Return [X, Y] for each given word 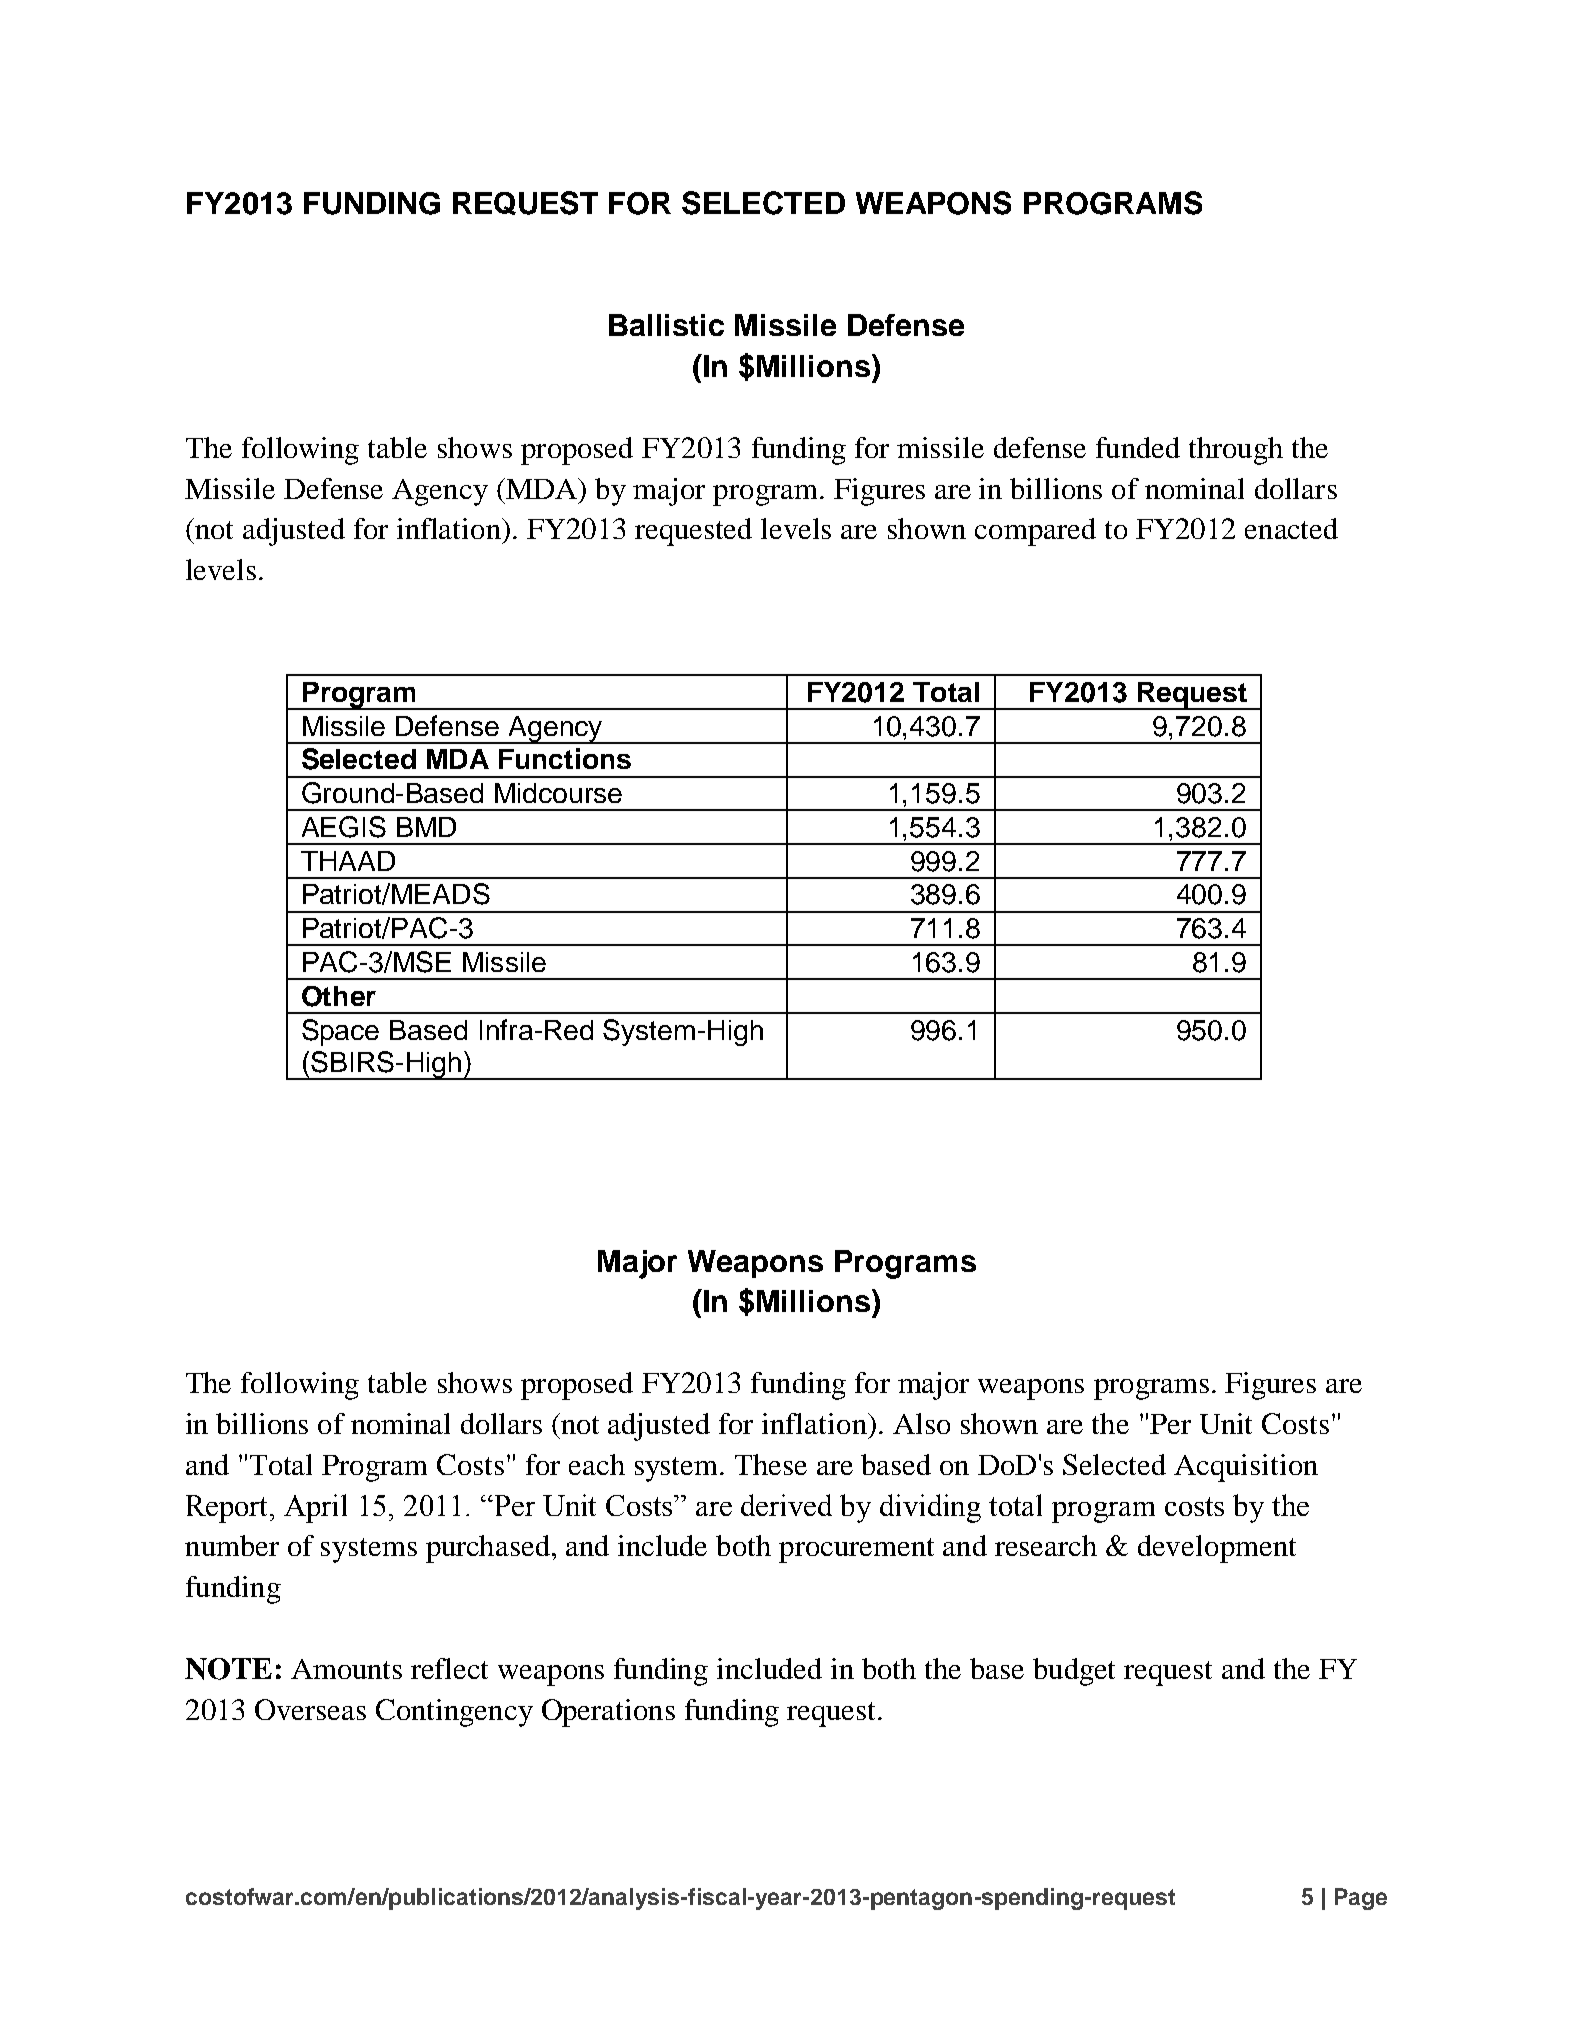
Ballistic [666, 325]
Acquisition [1246, 1468]
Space [340, 1032]
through [1236, 451]
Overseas [310, 1709]
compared [1035, 532]
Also [921, 1423]
